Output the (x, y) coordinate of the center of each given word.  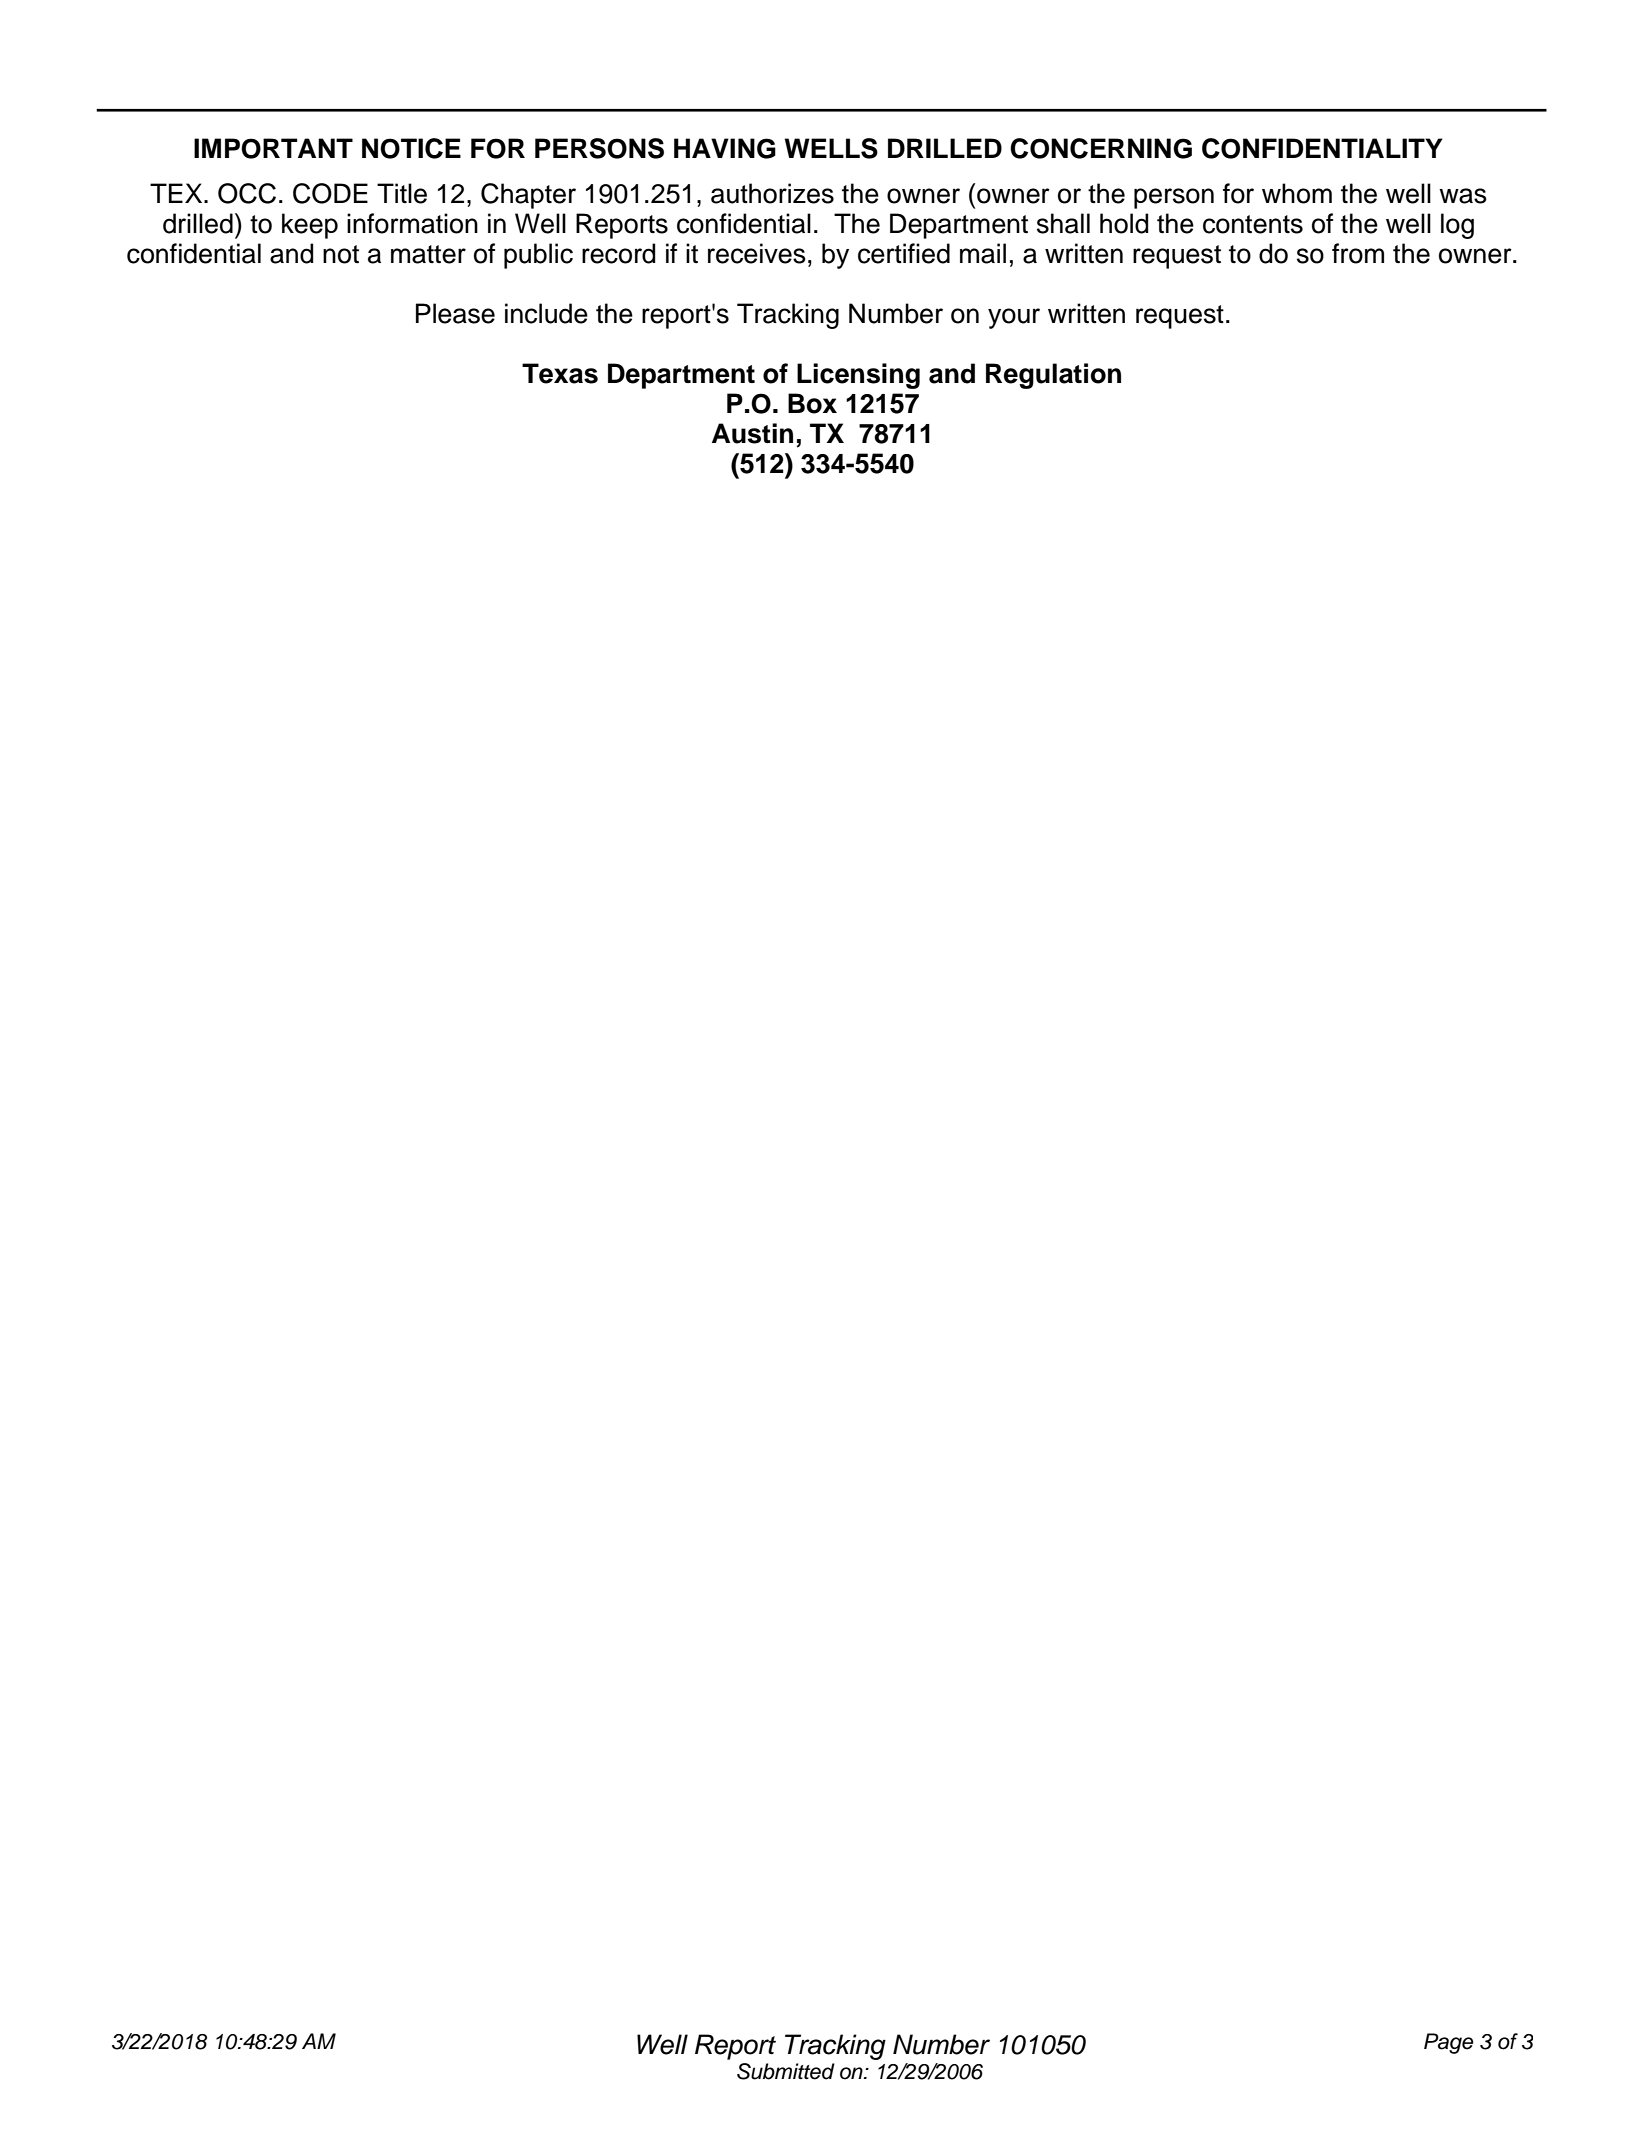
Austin (752, 433)
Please (455, 313)
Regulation (1053, 376)
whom (1297, 193)
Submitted (786, 2071)
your (1014, 318)
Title (402, 193)
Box (812, 403)
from (1358, 253)
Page (1449, 2043)
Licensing (858, 376)
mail (983, 253)
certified (904, 253)
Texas (560, 373)
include (546, 313)
